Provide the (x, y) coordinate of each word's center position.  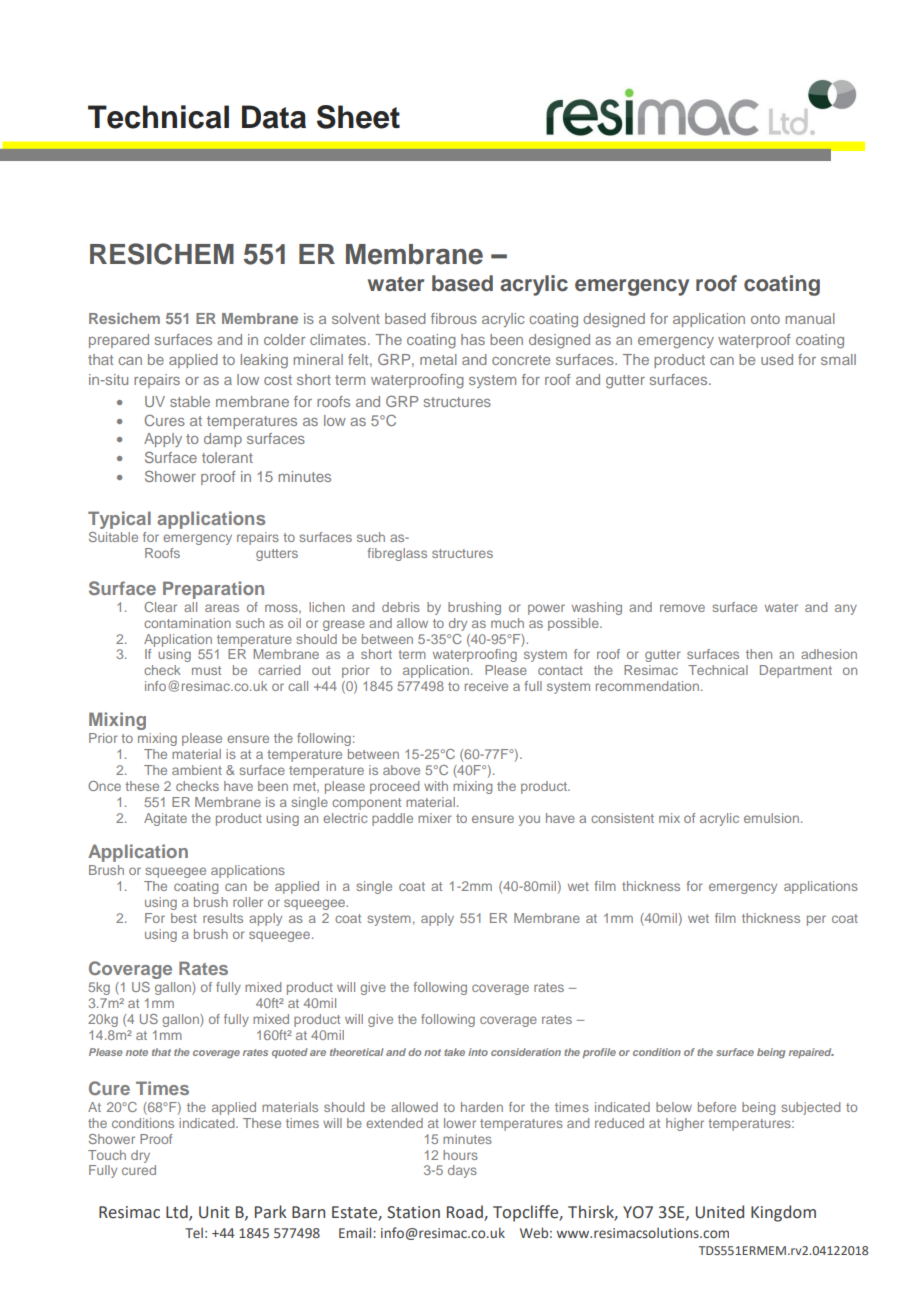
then (759, 654)
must (206, 670)
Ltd (178, 1212)
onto (765, 319)
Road (466, 1212)
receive (486, 686)
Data (274, 117)
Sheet (358, 117)
